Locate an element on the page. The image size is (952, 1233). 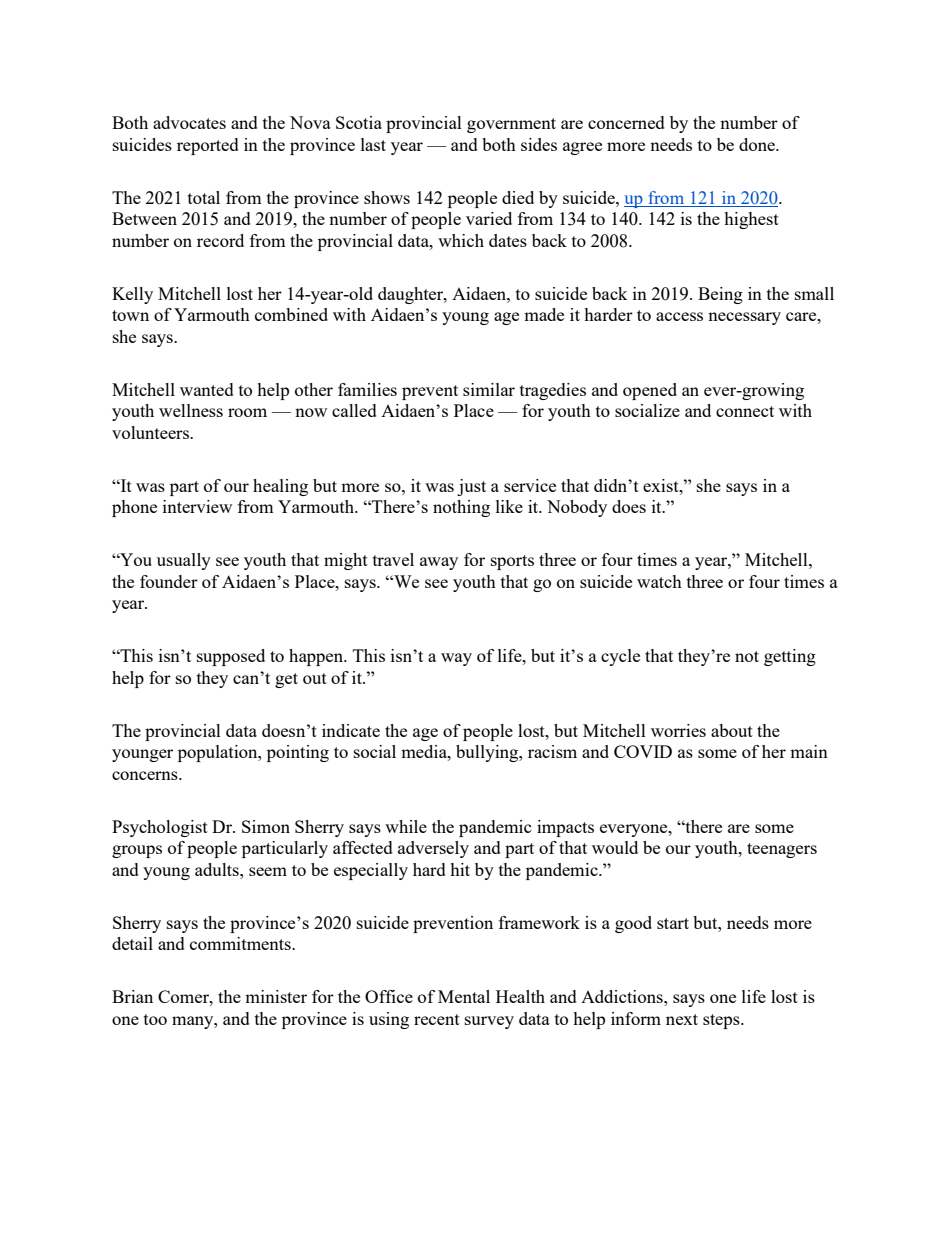
usually is located at coordinates (184, 561).
